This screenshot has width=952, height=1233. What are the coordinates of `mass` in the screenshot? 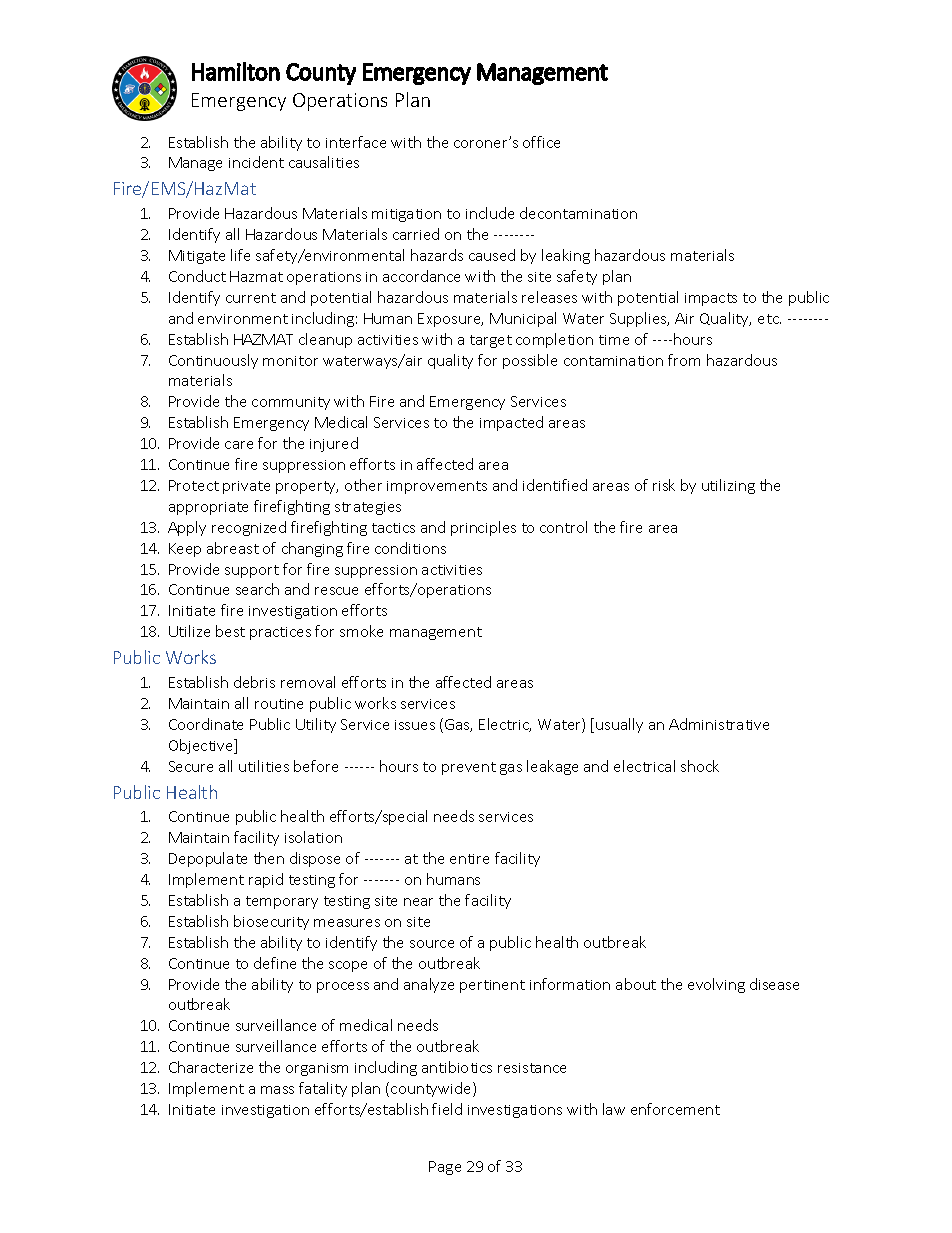 It's located at (277, 1090).
